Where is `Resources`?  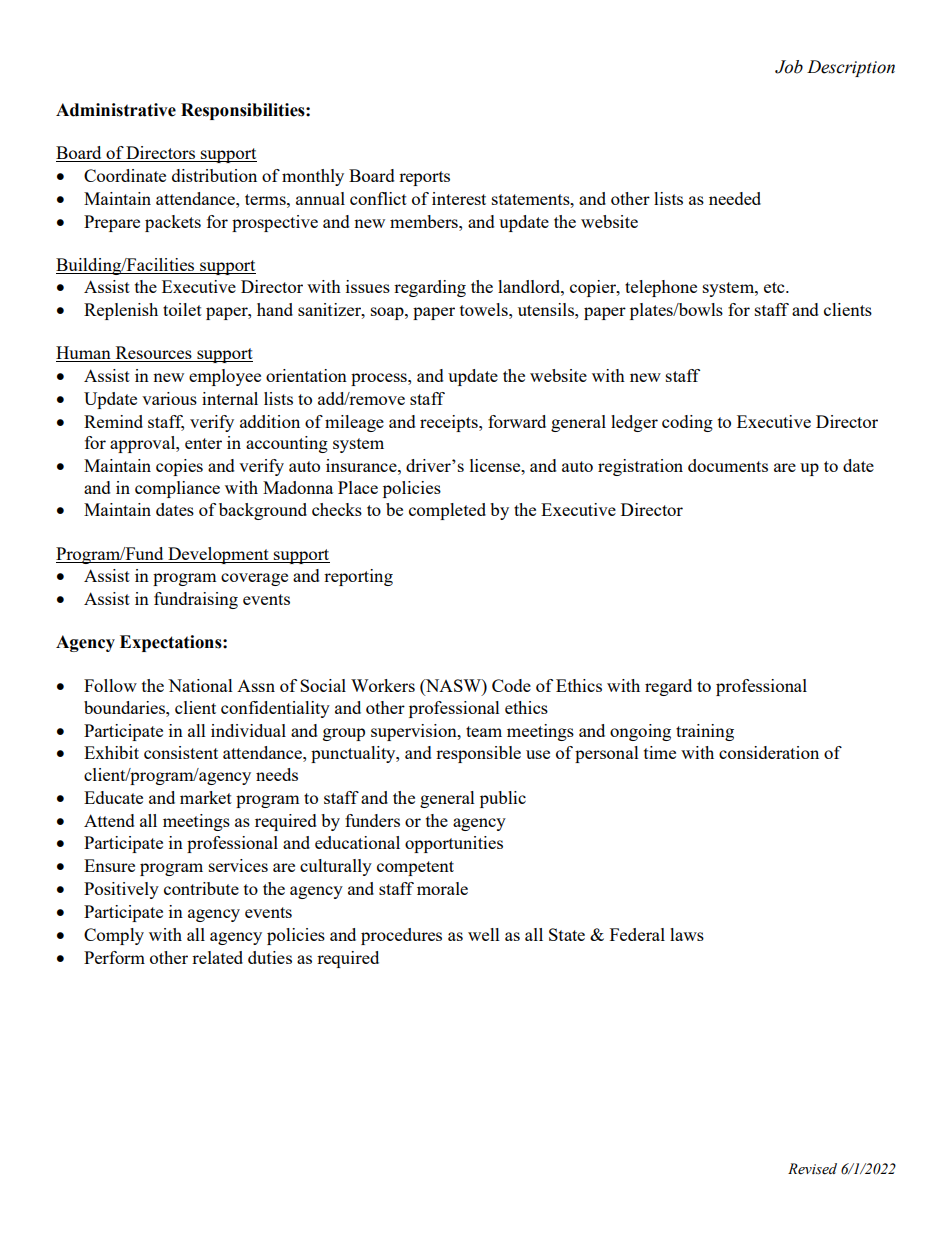 Resources is located at coordinates (153, 354).
